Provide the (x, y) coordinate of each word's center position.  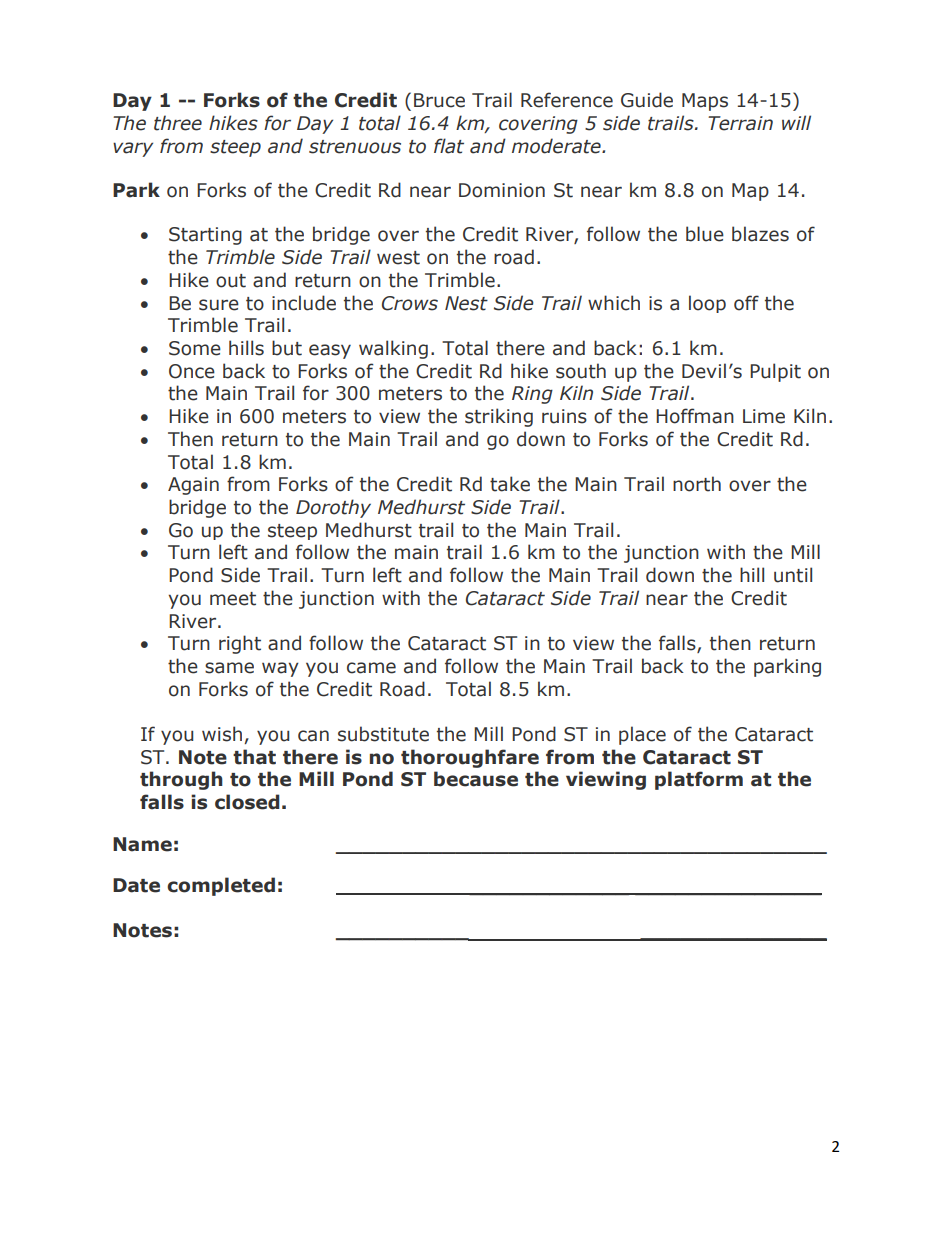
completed (221, 886)
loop (707, 304)
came (371, 668)
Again (193, 486)
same (229, 668)
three (178, 123)
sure (219, 305)
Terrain (740, 123)
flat (449, 146)
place (642, 735)
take (510, 484)
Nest (466, 303)
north (697, 484)
